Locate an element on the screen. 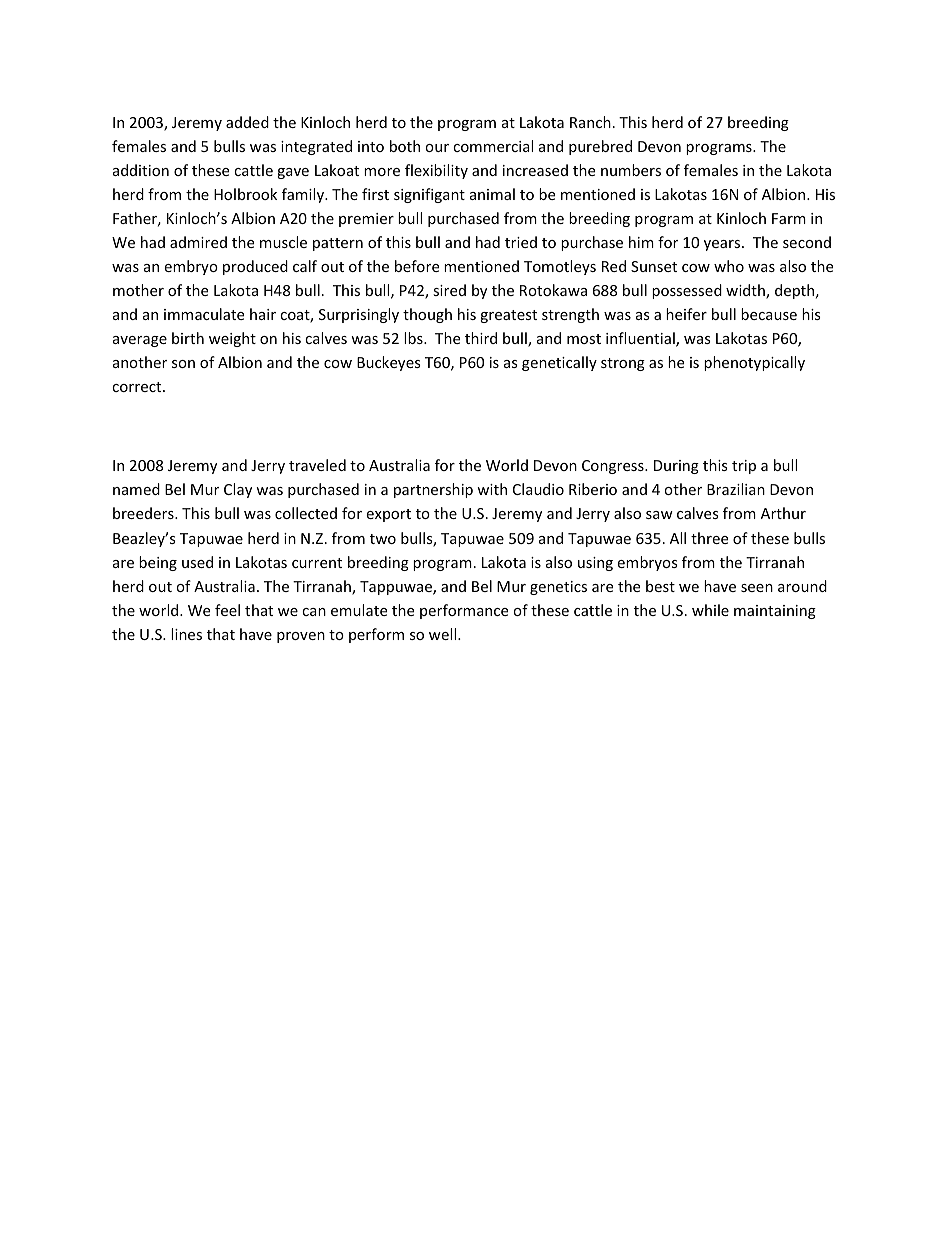  added is located at coordinates (247, 122).
